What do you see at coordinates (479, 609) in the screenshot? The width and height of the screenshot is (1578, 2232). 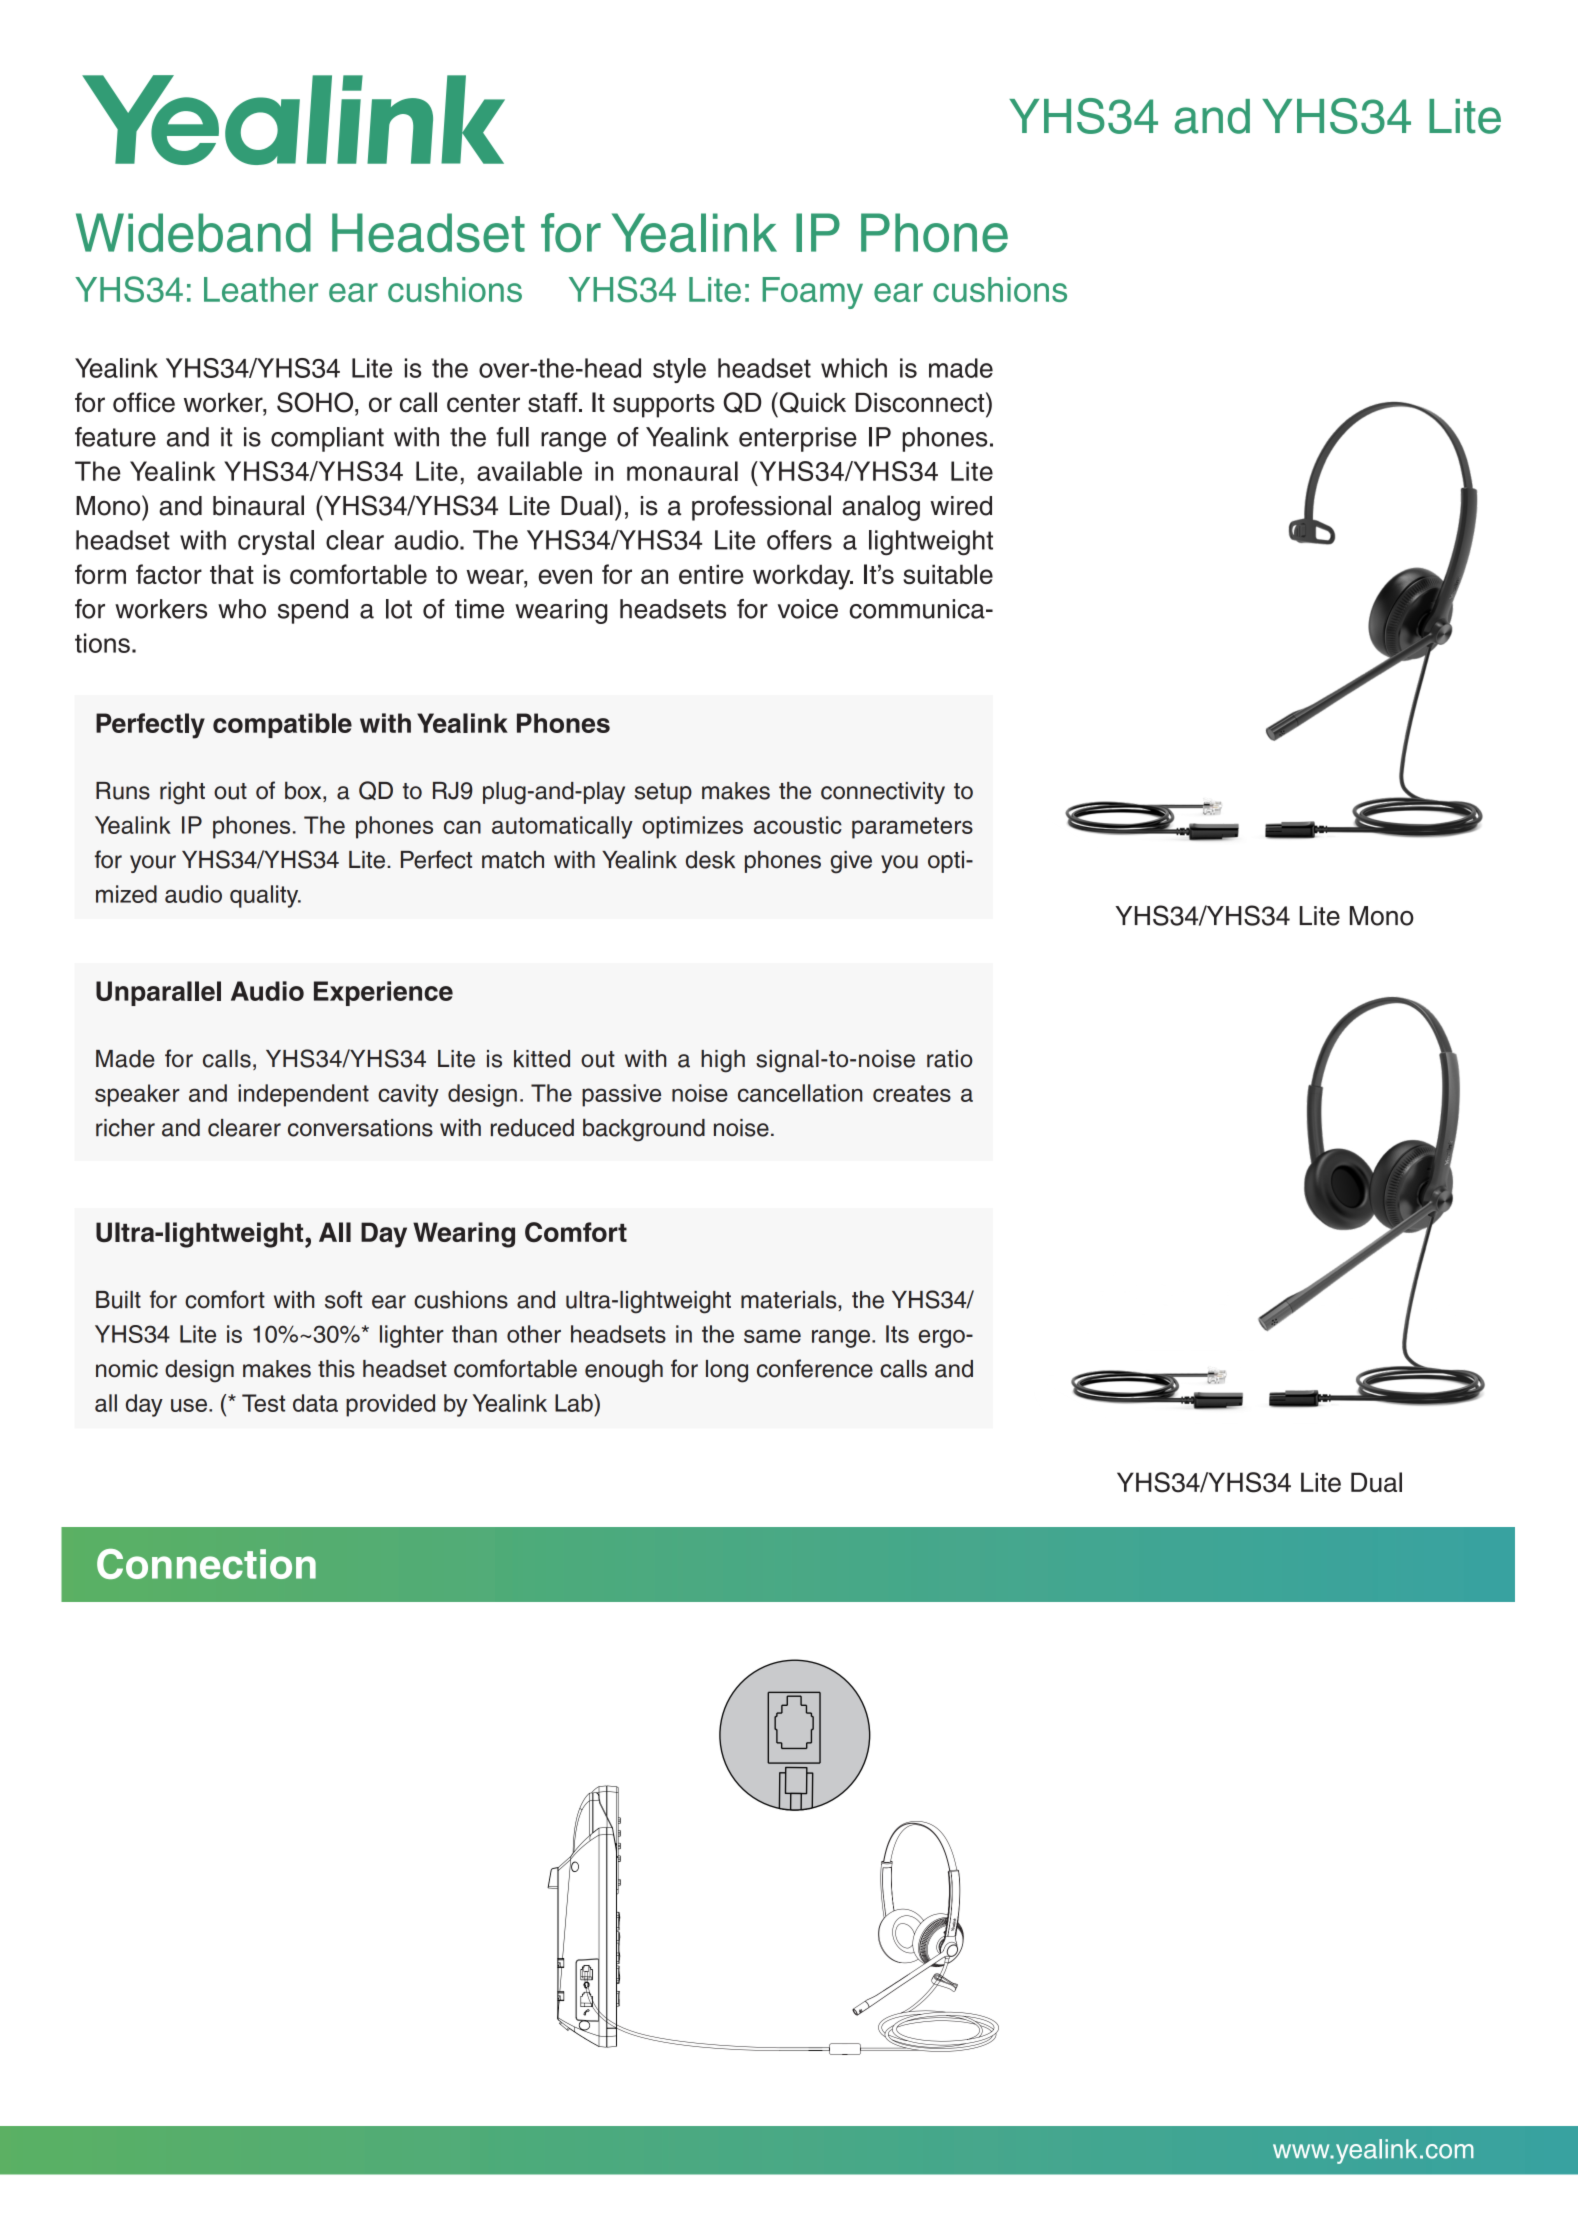 I see `time` at bounding box center [479, 609].
